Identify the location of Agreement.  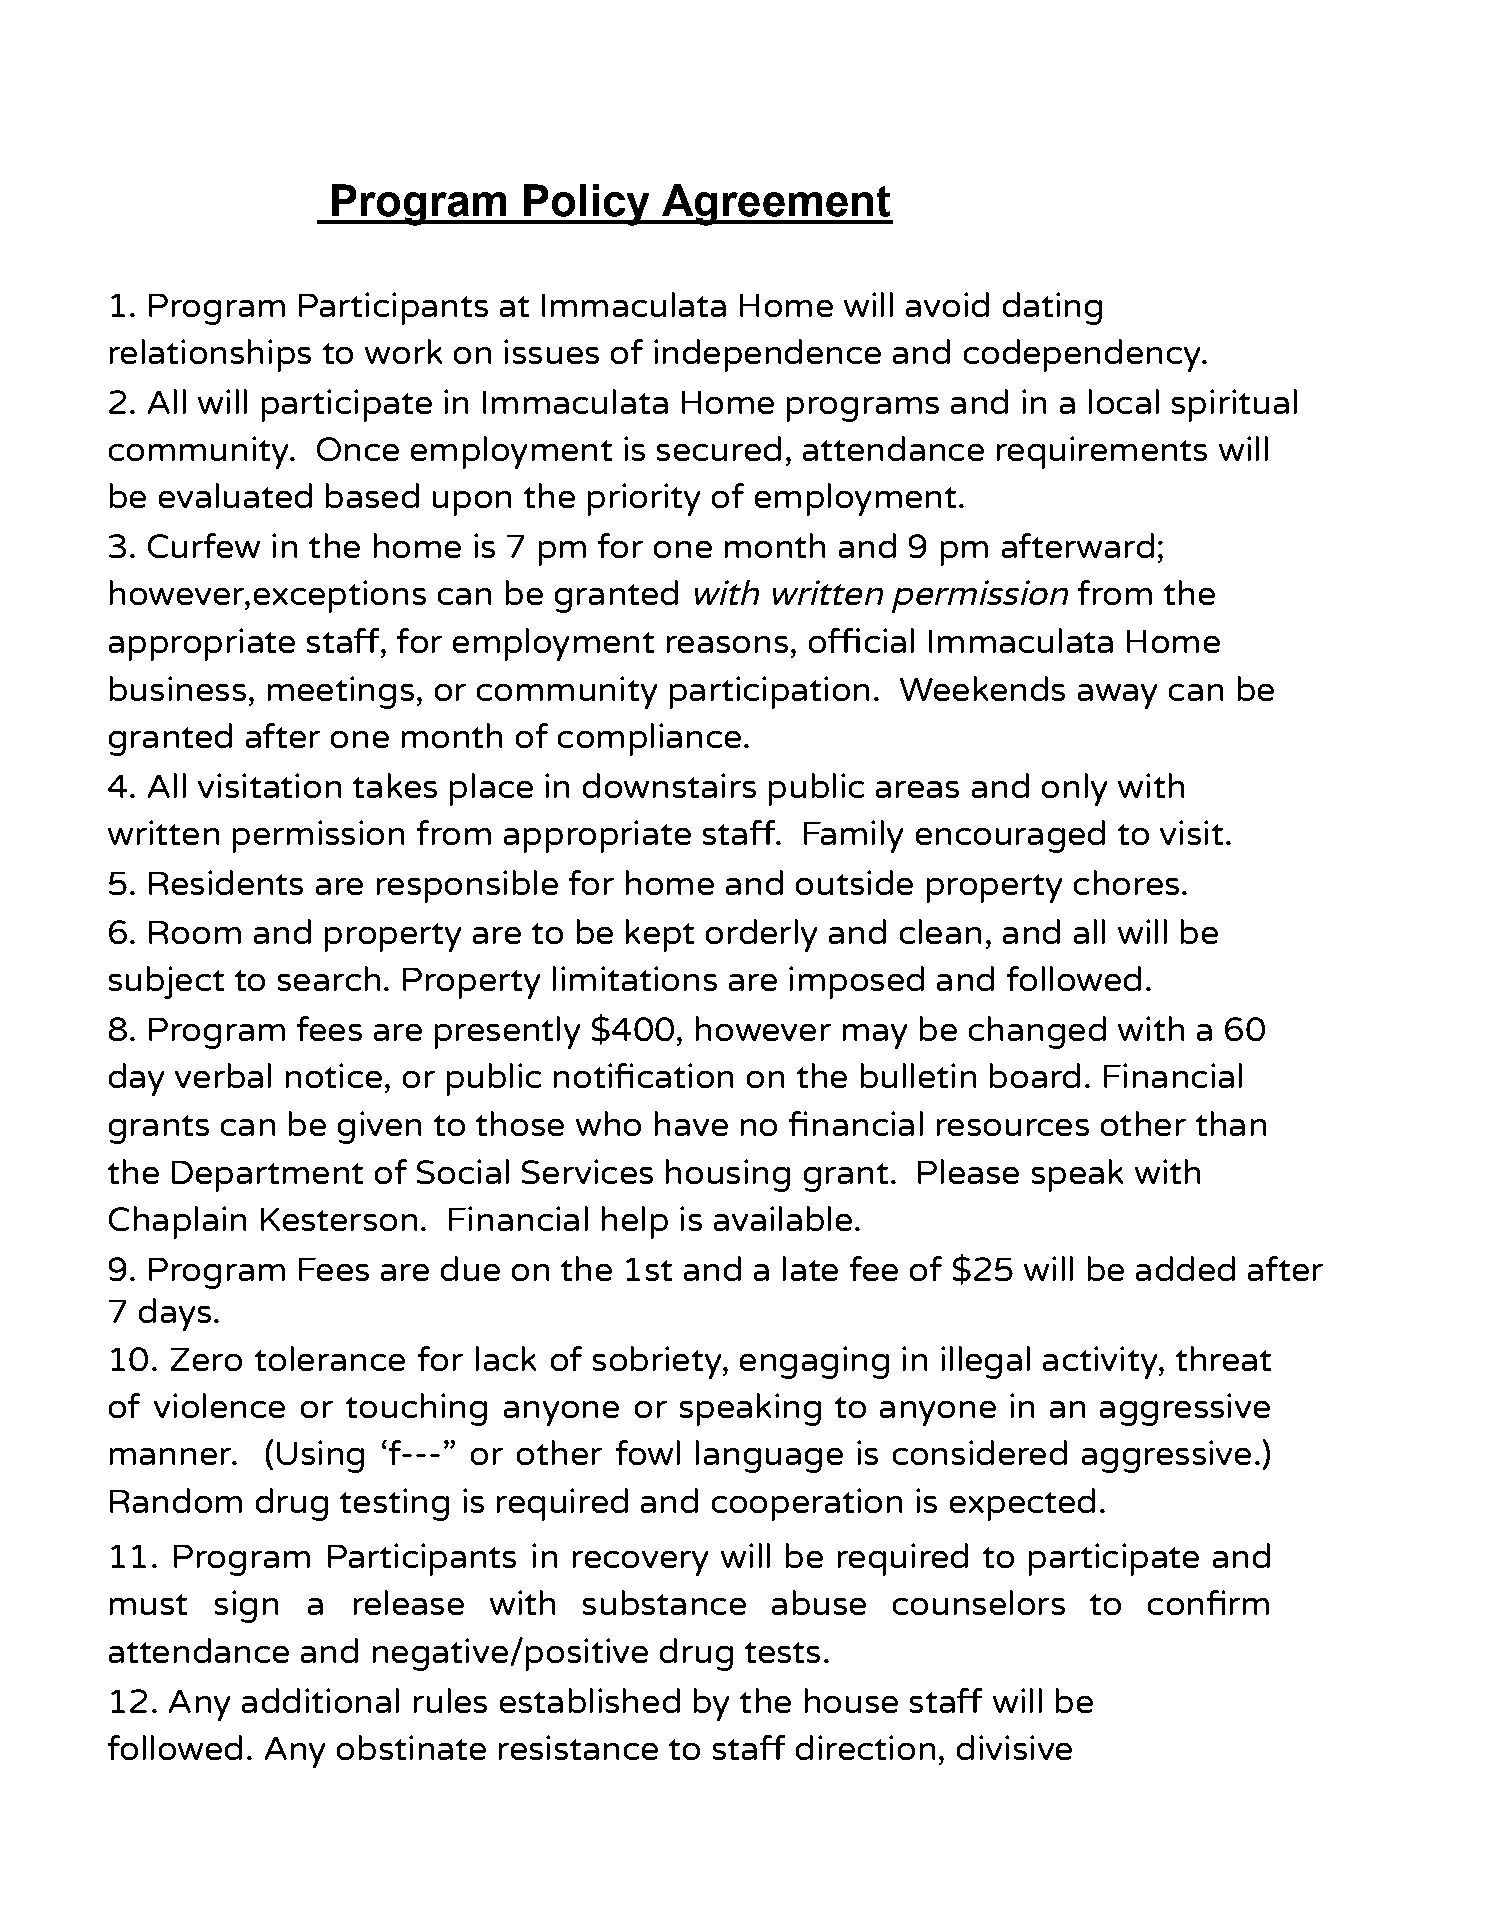
(776, 205).
